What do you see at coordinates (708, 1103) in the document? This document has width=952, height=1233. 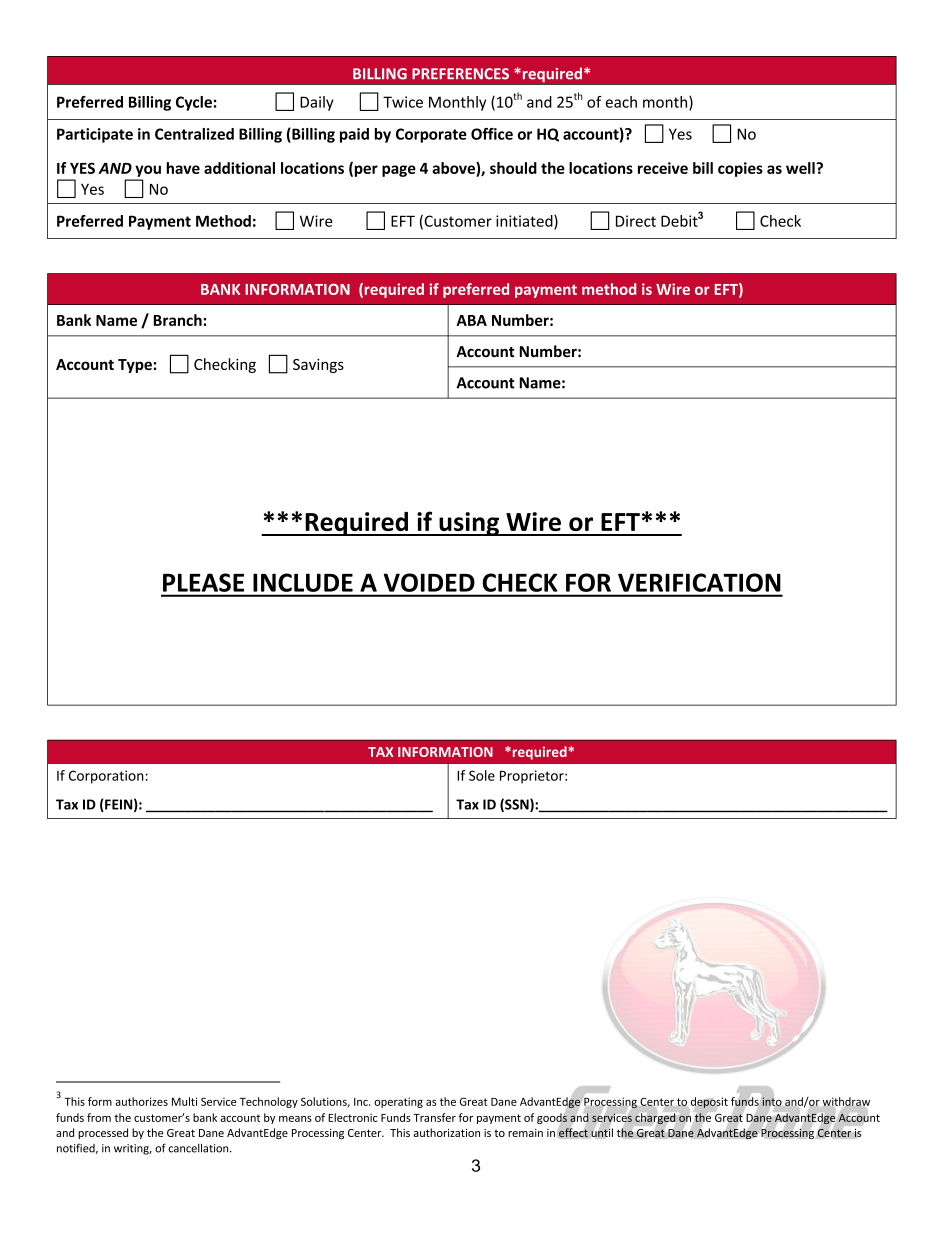 I see `deposit` at bounding box center [708, 1103].
